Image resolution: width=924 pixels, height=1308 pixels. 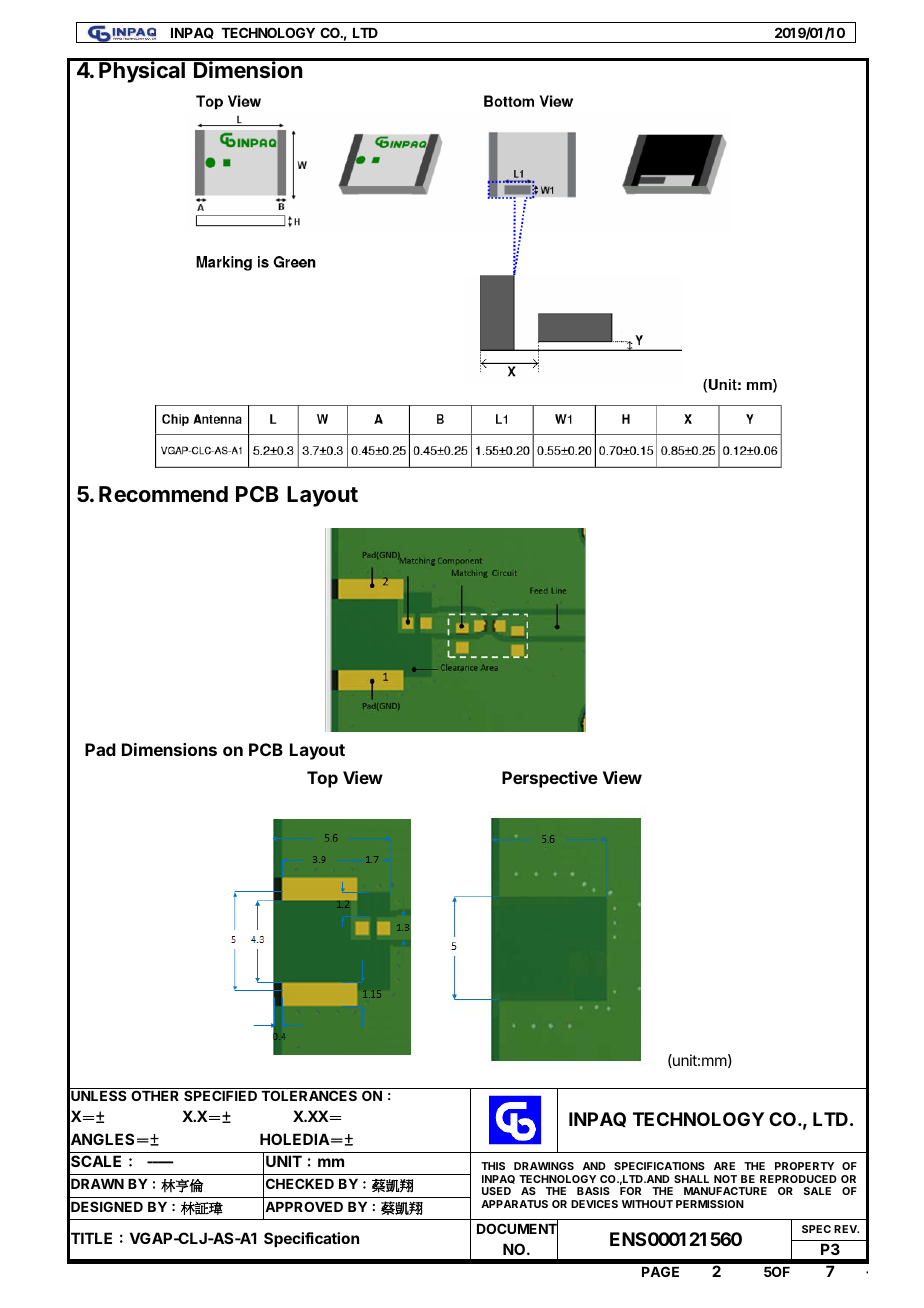 What do you see at coordinates (725, 1179) in the document?
I see `NOT` at bounding box center [725, 1179].
